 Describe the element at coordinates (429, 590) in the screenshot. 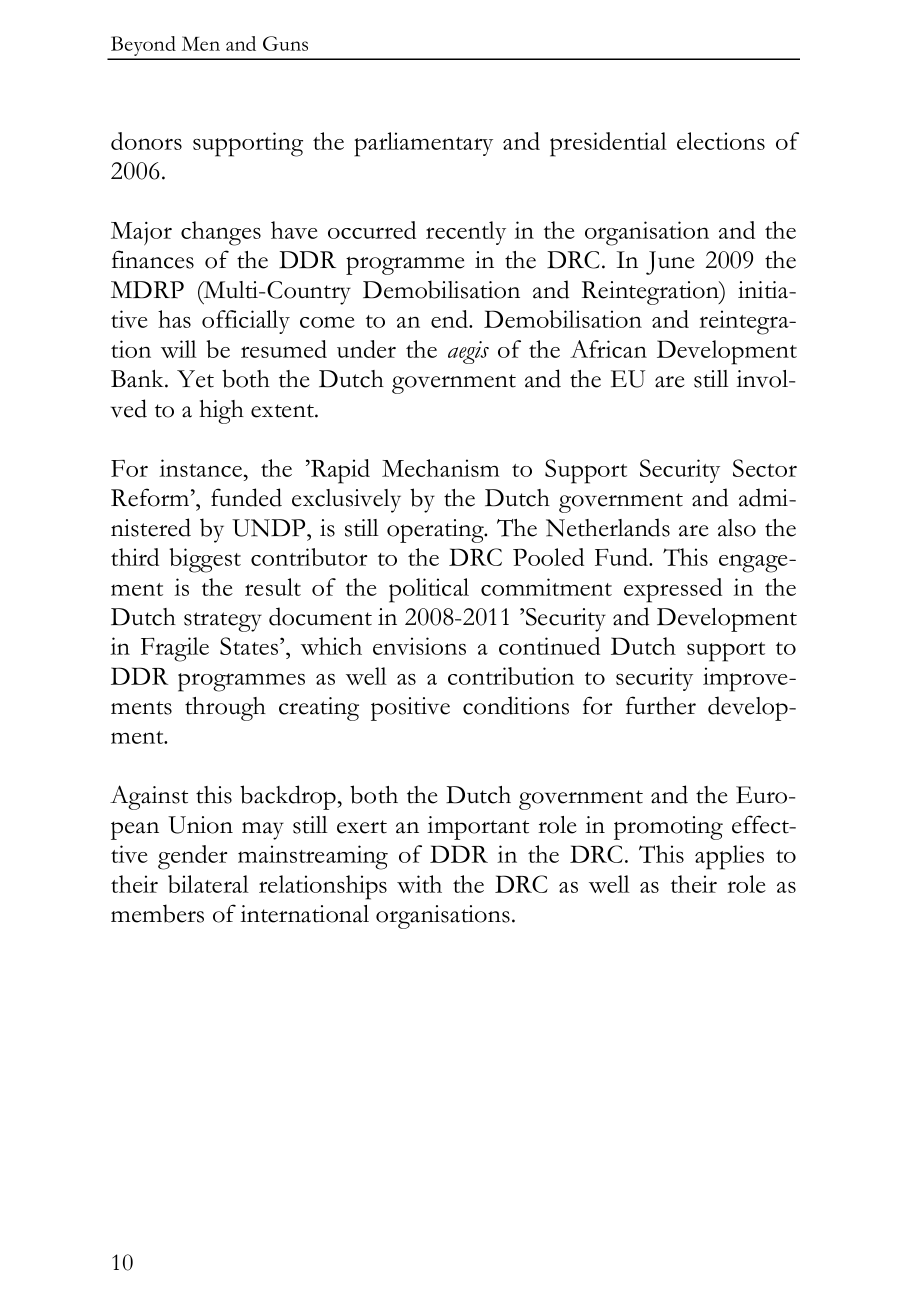

I see `political` at that location.
